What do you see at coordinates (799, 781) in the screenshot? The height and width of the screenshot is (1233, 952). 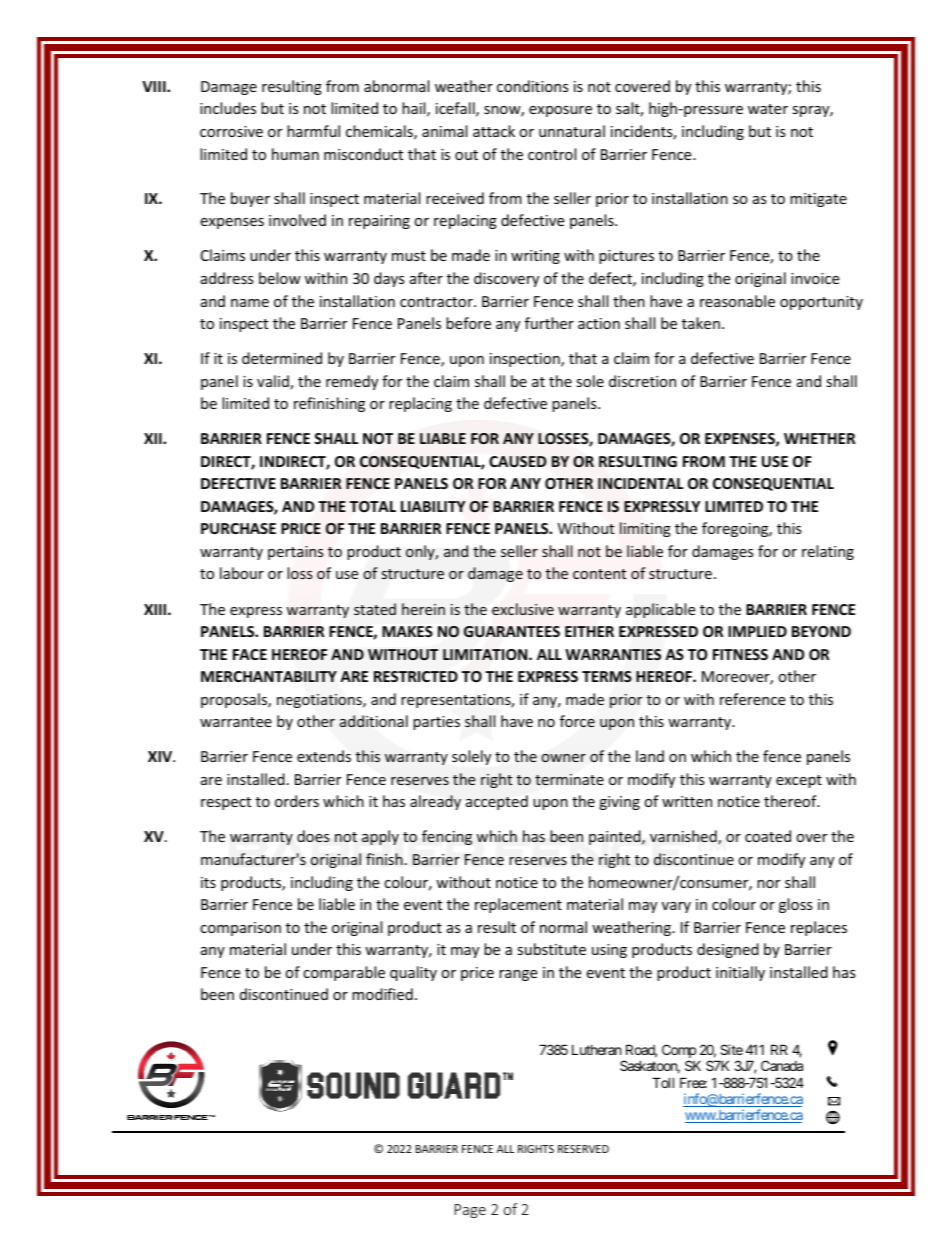 I see `except` at bounding box center [799, 781].
